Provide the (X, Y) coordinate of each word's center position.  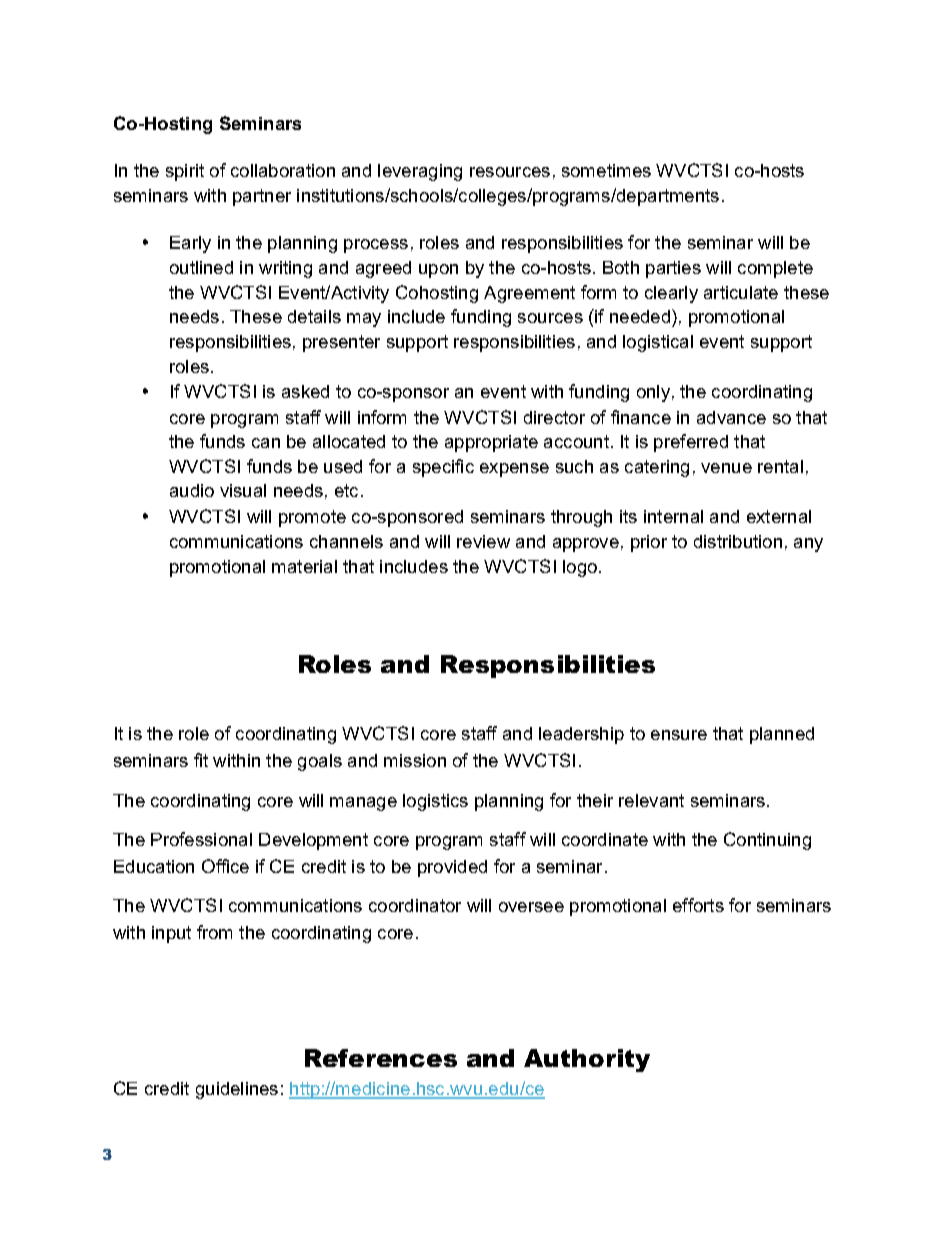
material (304, 566)
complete (775, 269)
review (483, 541)
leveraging (420, 172)
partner (262, 197)
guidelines (237, 1090)
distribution (738, 541)
